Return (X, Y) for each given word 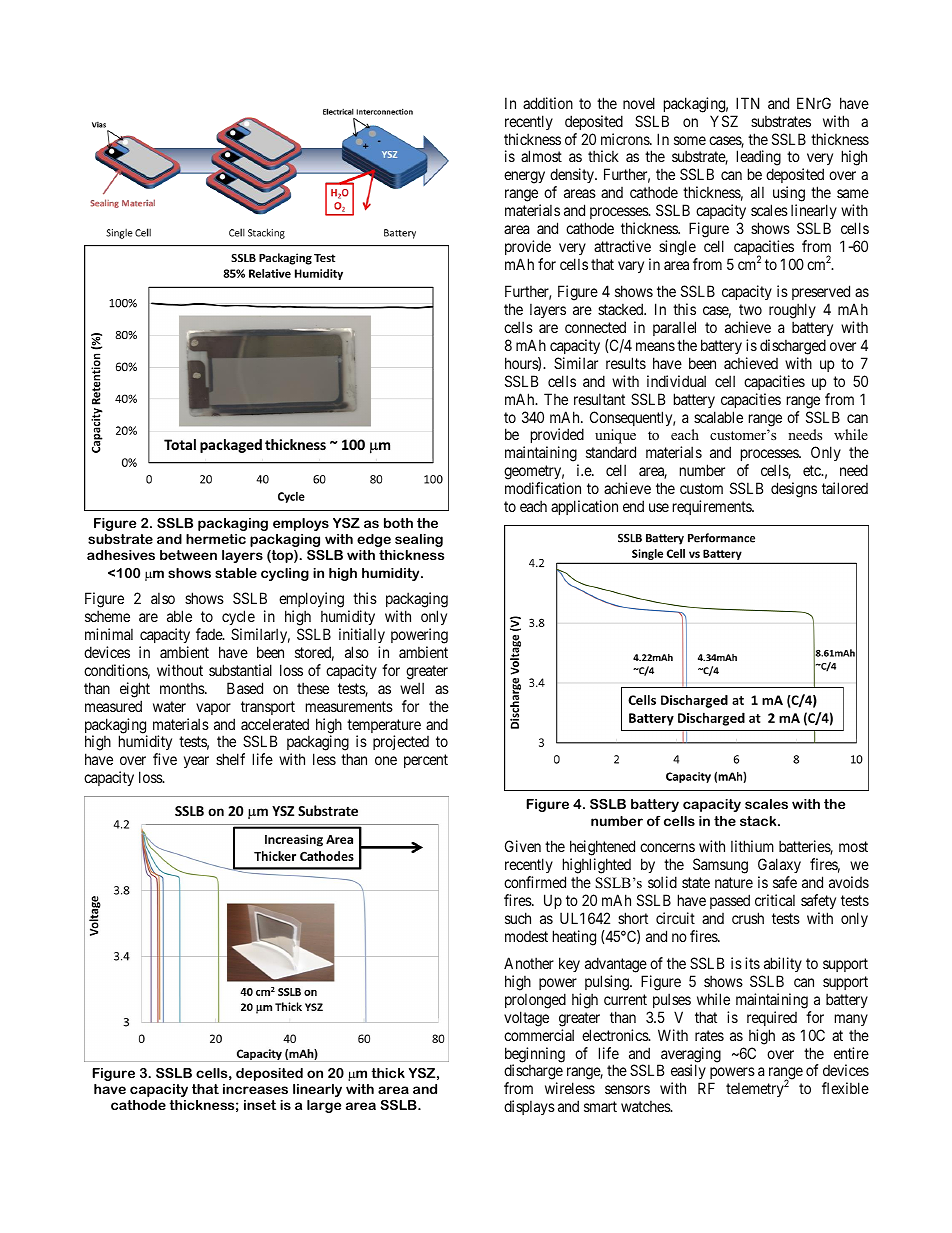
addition (548, 103)
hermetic (216, 539)
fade (210, 634)
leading (759, 159)
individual (676, 381)
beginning (535, 1056)
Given (523, 846)
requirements (713, 507)
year (196, 762)
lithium (752, 846)
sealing (419, 540)
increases (255, 1089)
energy (524, 177)
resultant (599, 399)
